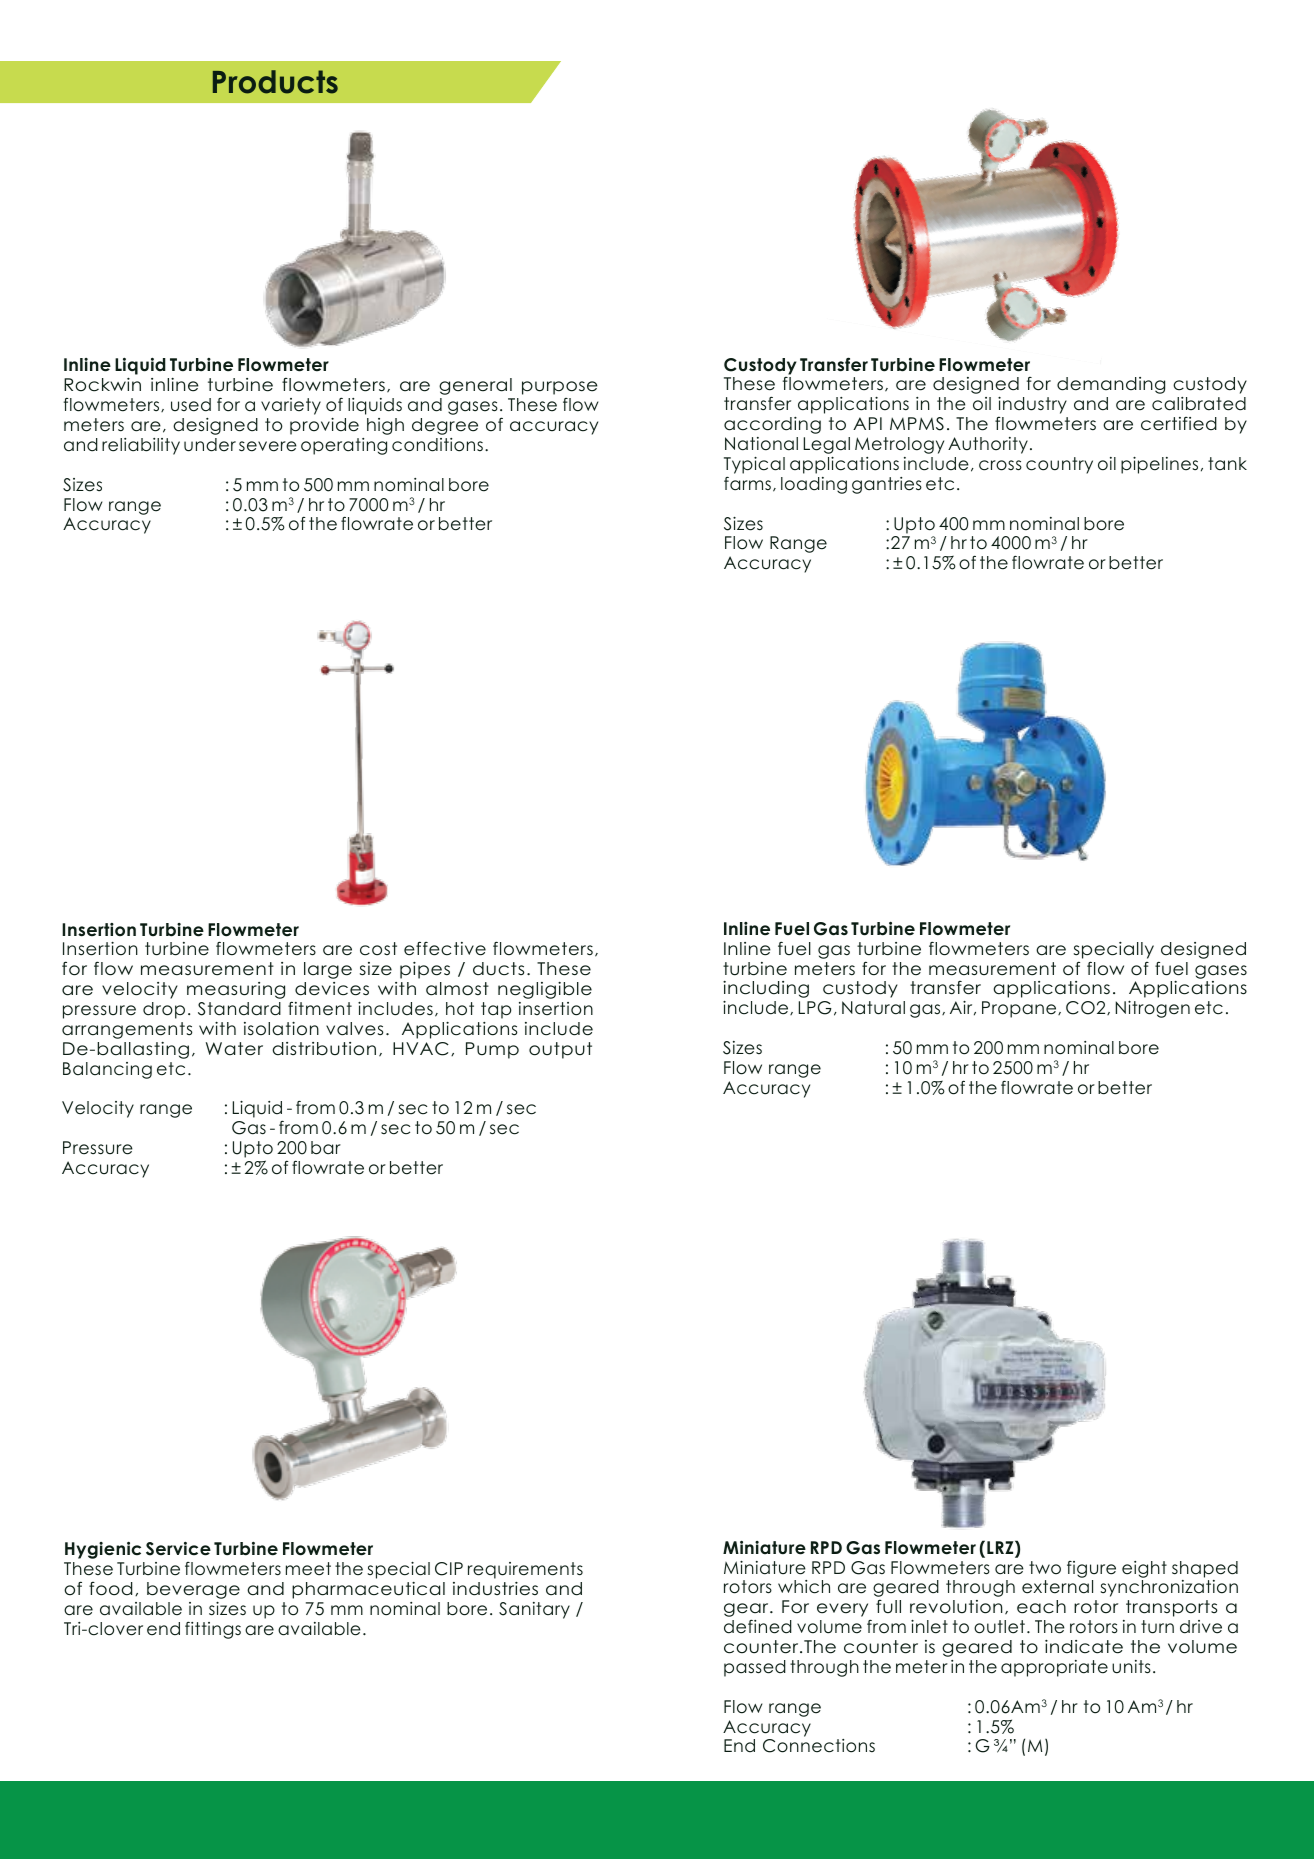  Describe the element at coordinates (1032, 407) in the screenshot. I see `industry` at that location.
